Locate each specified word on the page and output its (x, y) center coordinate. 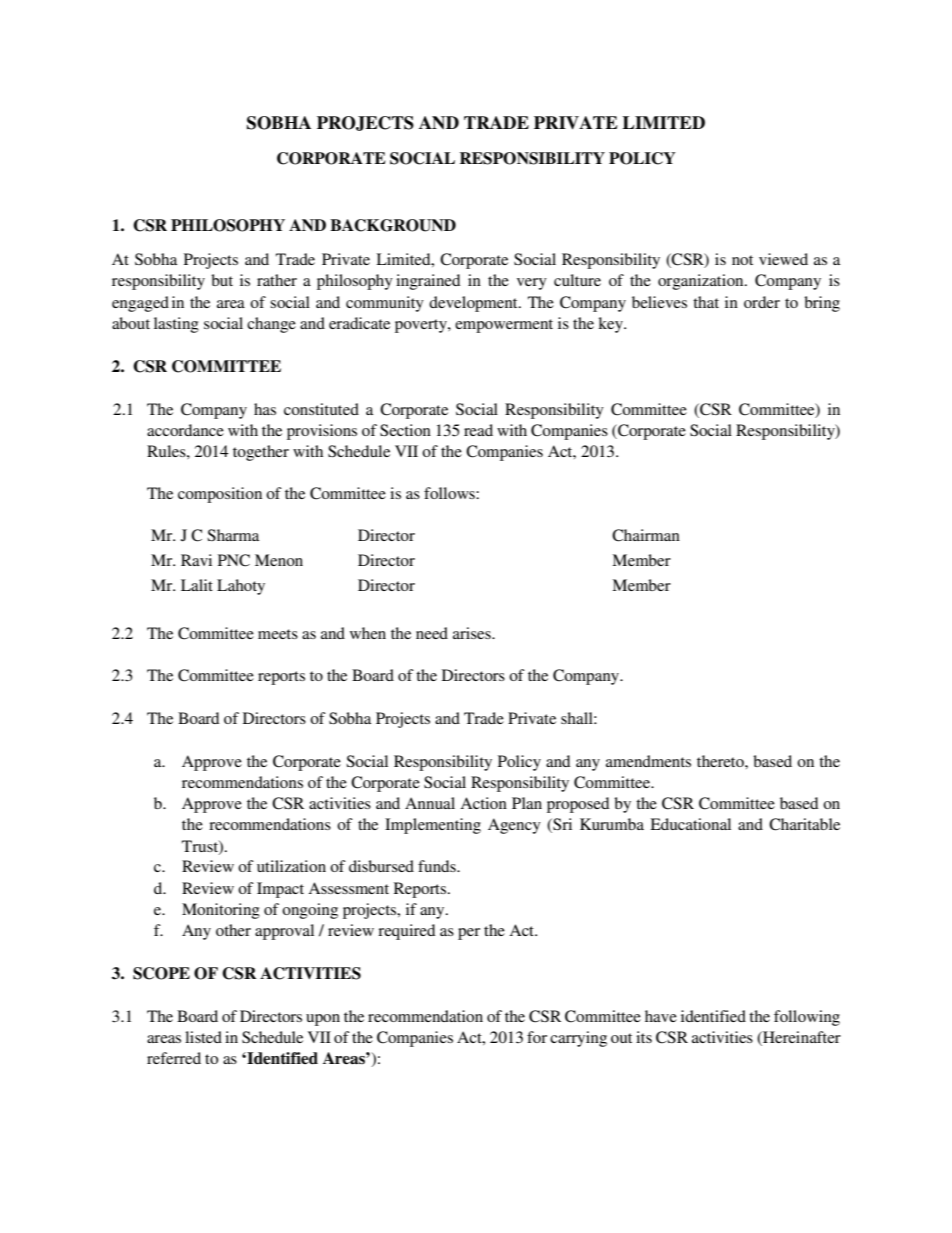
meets (278, 634)
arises (473, 633)
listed (203, 1037)
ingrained (428, 282)
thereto (721, 761)
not (742, 260)
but (222, 280)
